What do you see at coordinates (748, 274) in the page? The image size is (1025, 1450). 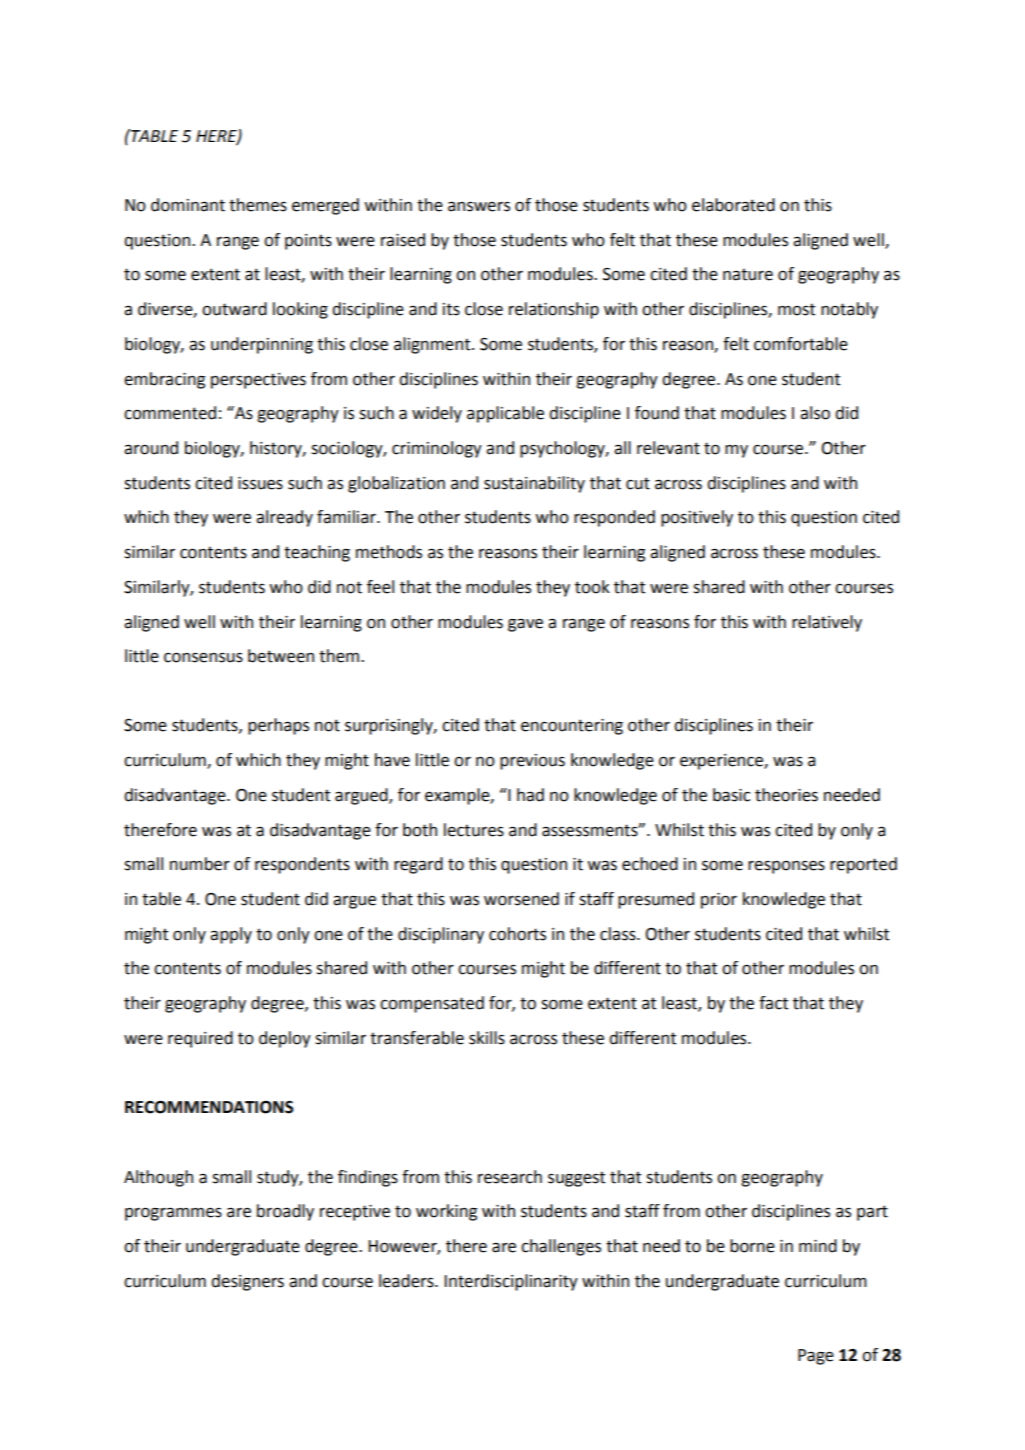 I see `nature` at bounding box center [748, 274].
